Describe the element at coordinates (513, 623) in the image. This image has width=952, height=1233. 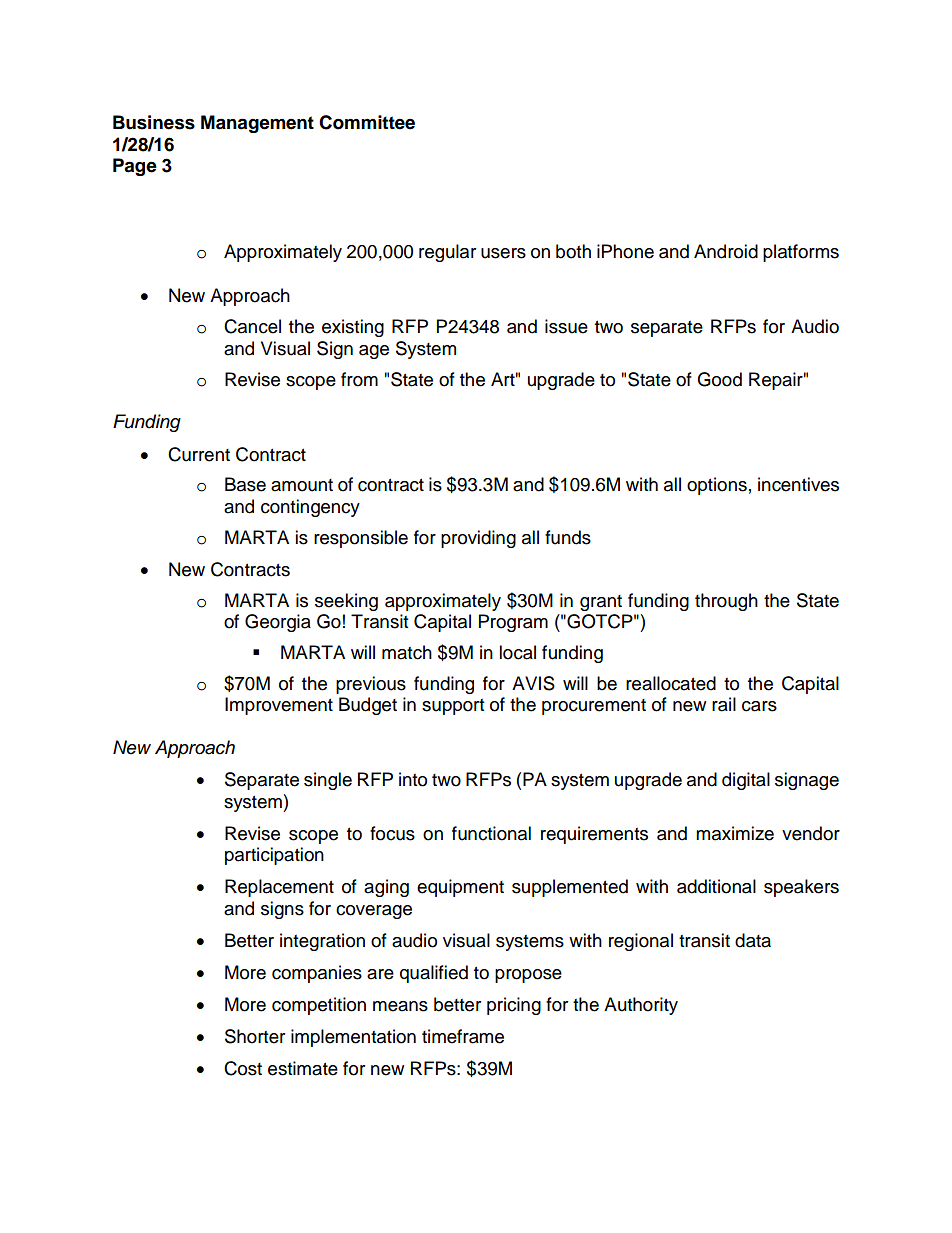
I see `Program` at that location.
